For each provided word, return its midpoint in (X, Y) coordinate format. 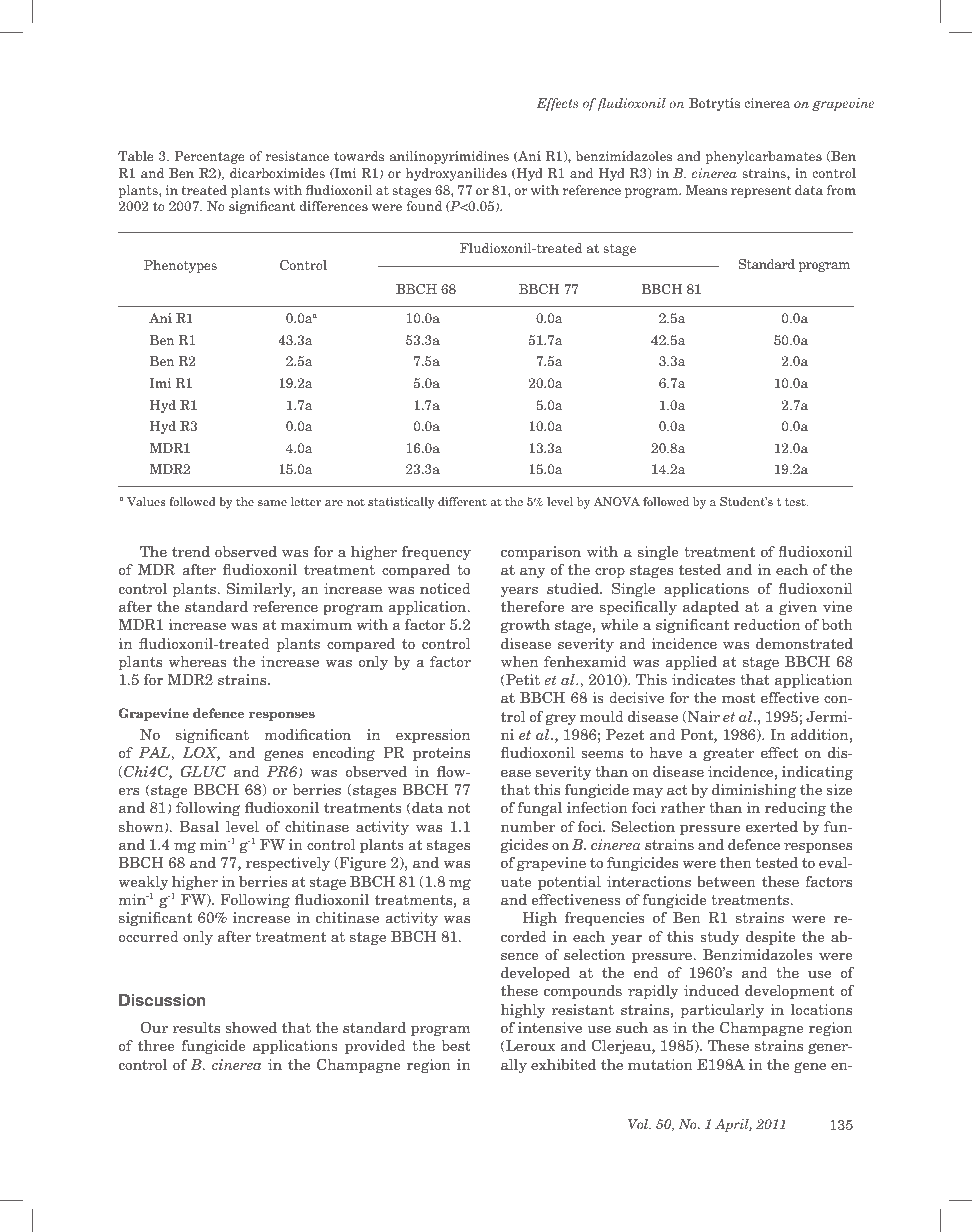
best (456, 1045)
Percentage (210, 157)
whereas (197, 661)
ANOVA (617, 501)
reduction (767, 624)
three (156, 1045)
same (272, 503)
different (462, 501)
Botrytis (714, 104)
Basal (199, 826)
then (736, 862)
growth (525, 626)
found (424, 206)
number (528, 826)
